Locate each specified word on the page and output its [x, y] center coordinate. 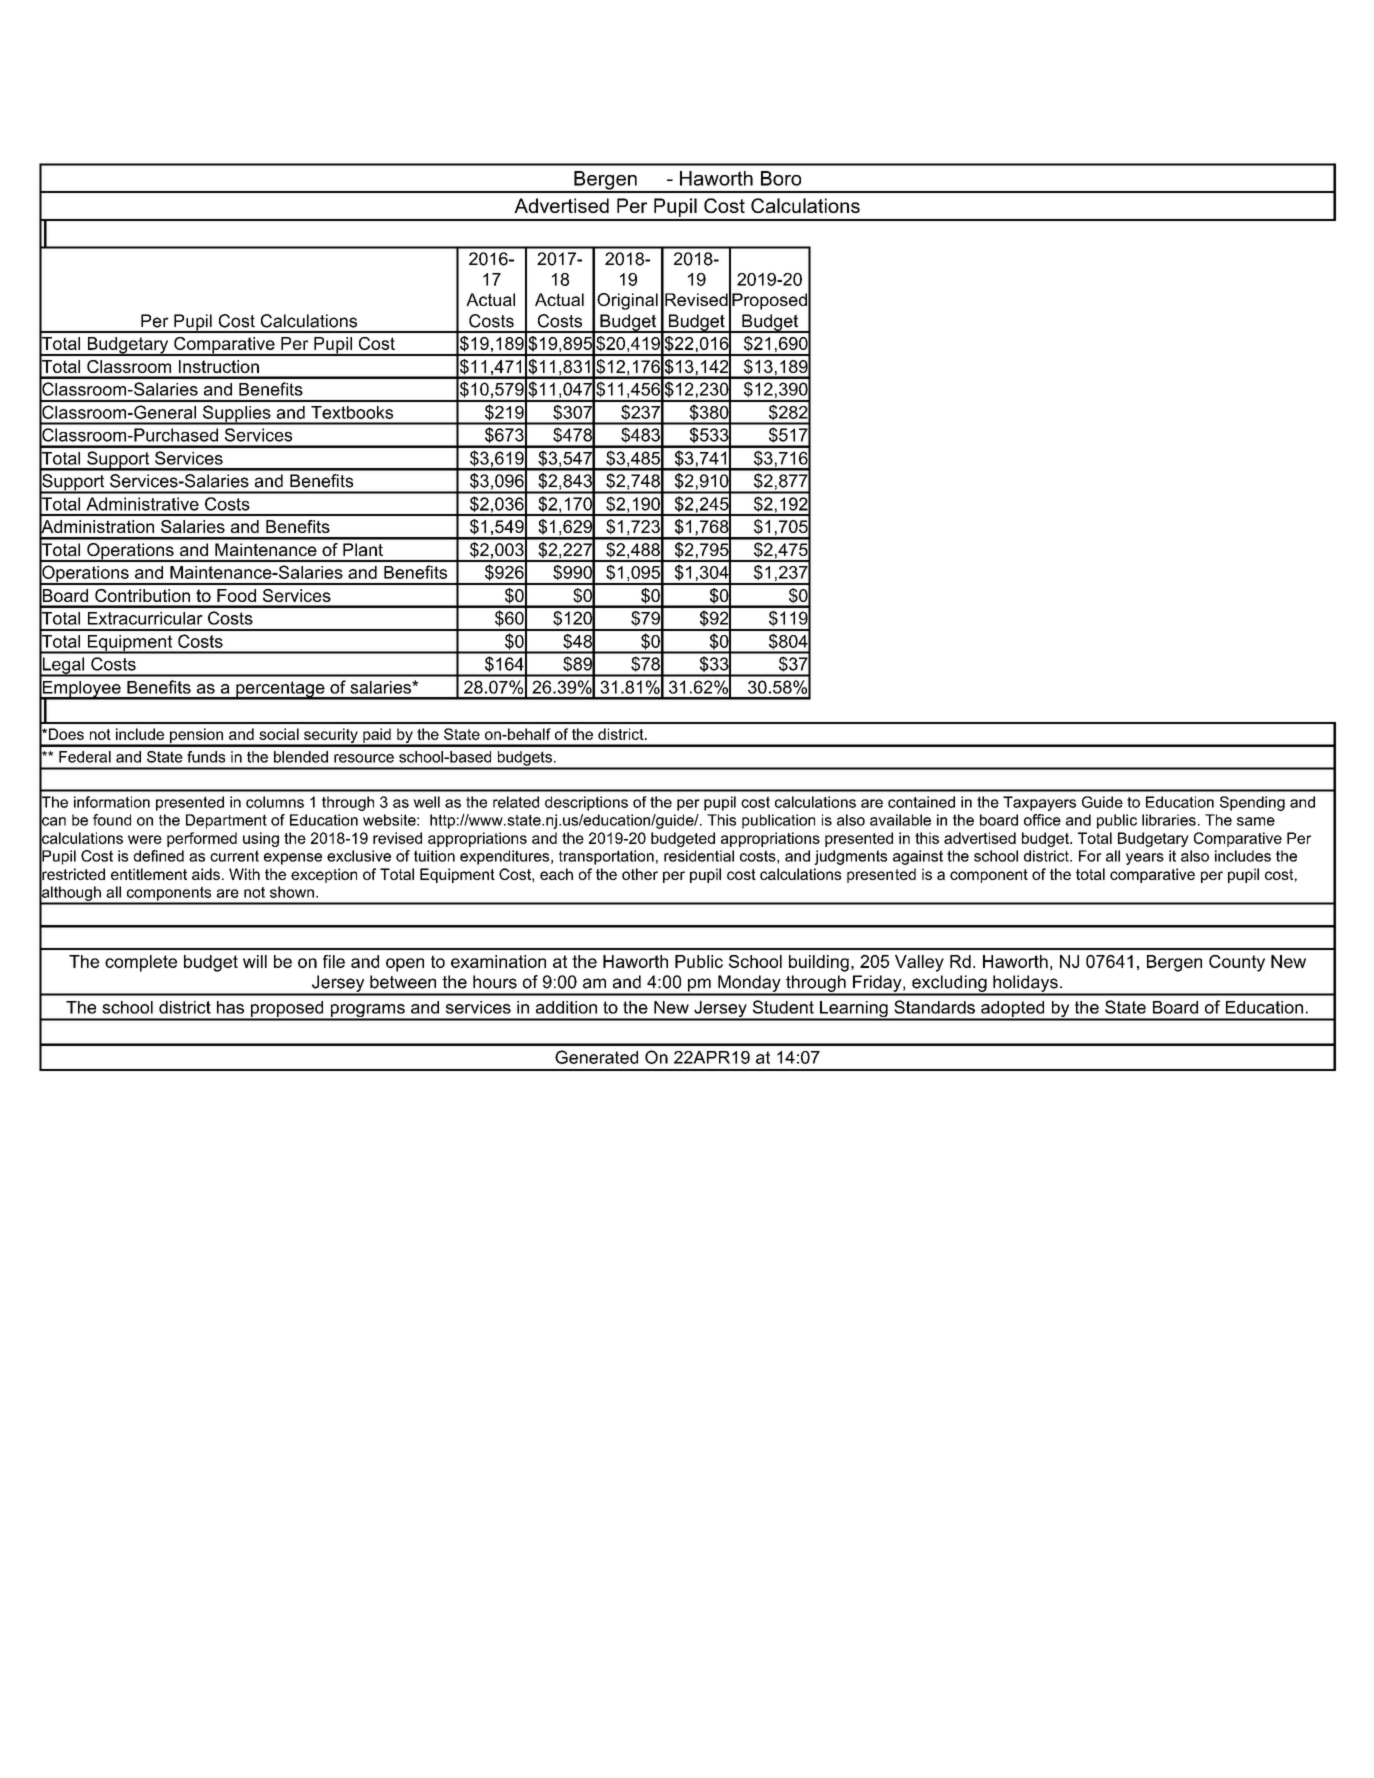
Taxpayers [1039, 803]
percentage [280, 690]
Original [627, 301]
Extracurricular [145, 618]
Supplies [237, 415]
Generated [596, 1057]
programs [367, 1012]
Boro [781, 178]
